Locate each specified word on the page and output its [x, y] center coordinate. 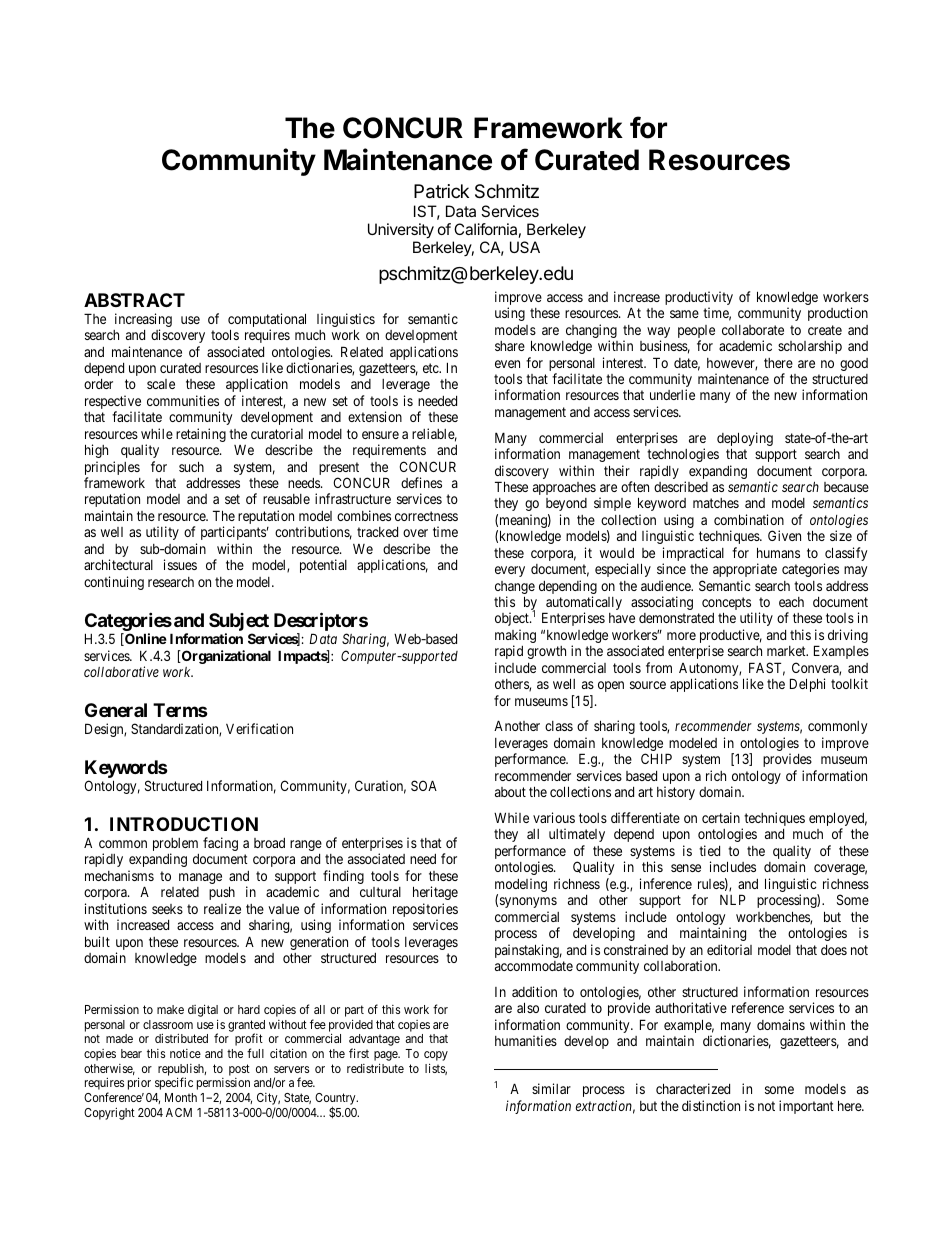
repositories [425, 911]
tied [709, 850]
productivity [699, 299]
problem [175, 846]
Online [145, 639]
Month [181, 1097]
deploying [745, 440]
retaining [201, 435]
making [515, 637]
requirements [389, 451]
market [787, 651]
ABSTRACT [134, 300]
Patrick [441, 191]
